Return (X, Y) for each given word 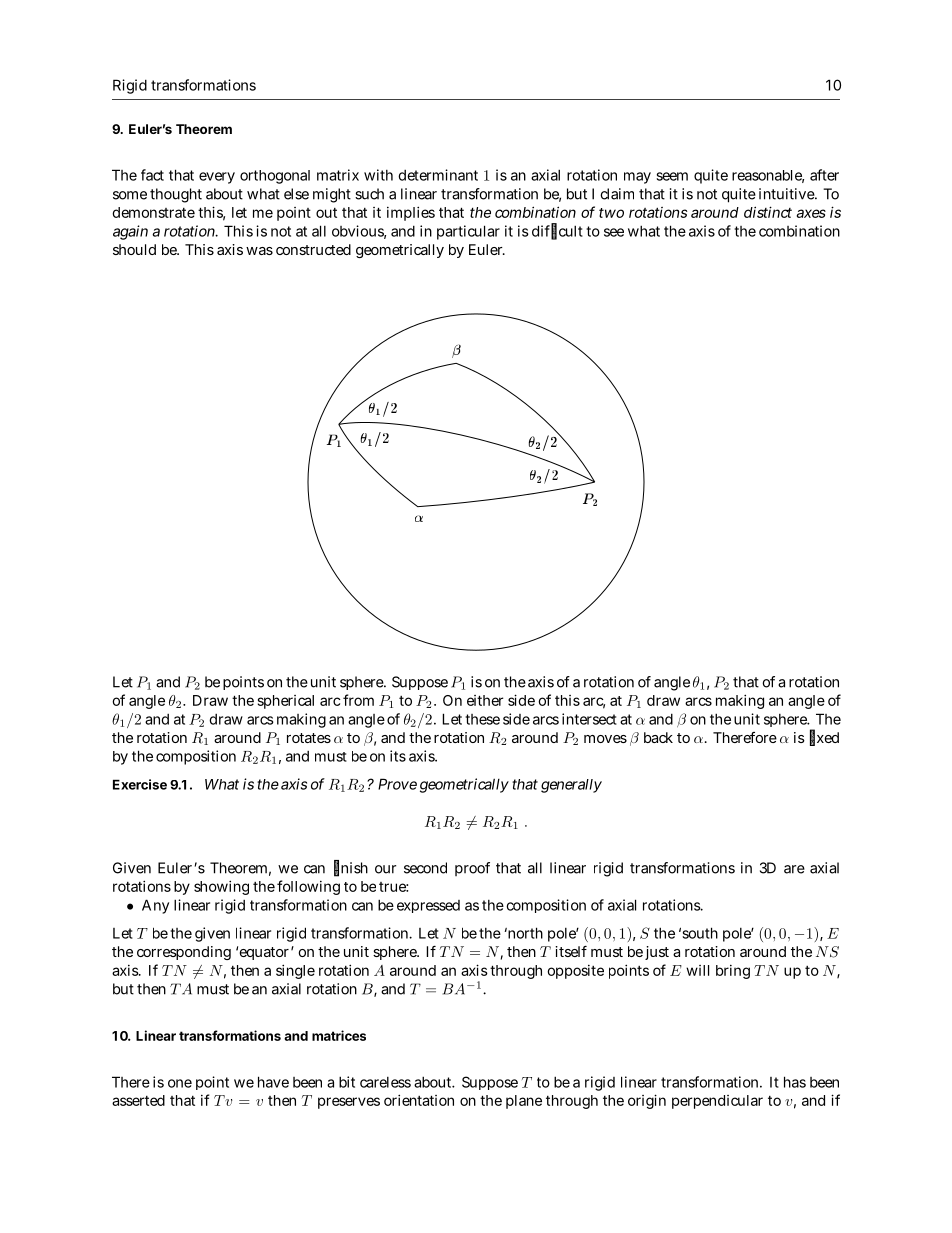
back (658, 737)
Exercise (140, 784)
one (180, 1083)
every (217, 178)
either (485, 700)
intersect (589, 719)
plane (524, 1102)
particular (468, 232)
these (482, 719)
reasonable (768, 176)
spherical (286, 702)
